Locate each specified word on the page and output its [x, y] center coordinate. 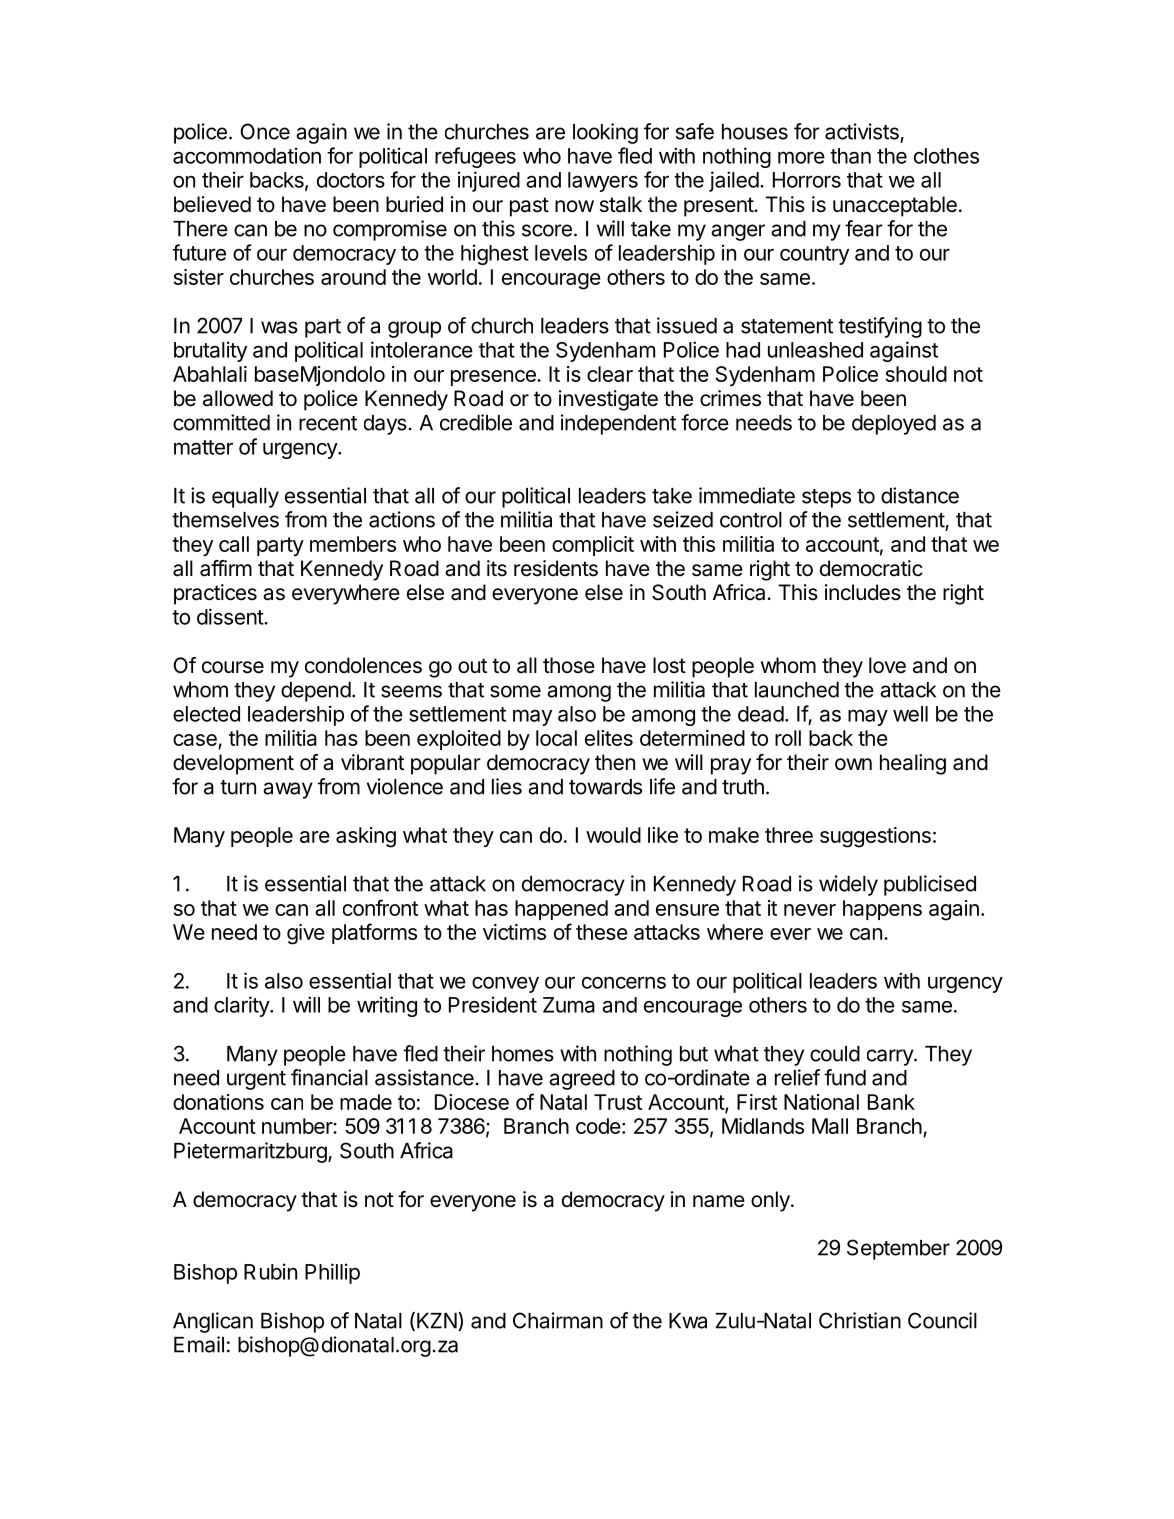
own [853, 764]
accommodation [247, 155]
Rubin [270, 1271]
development [233, 764]
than [850, 156]
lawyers [603, 182]
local [556, 738]
